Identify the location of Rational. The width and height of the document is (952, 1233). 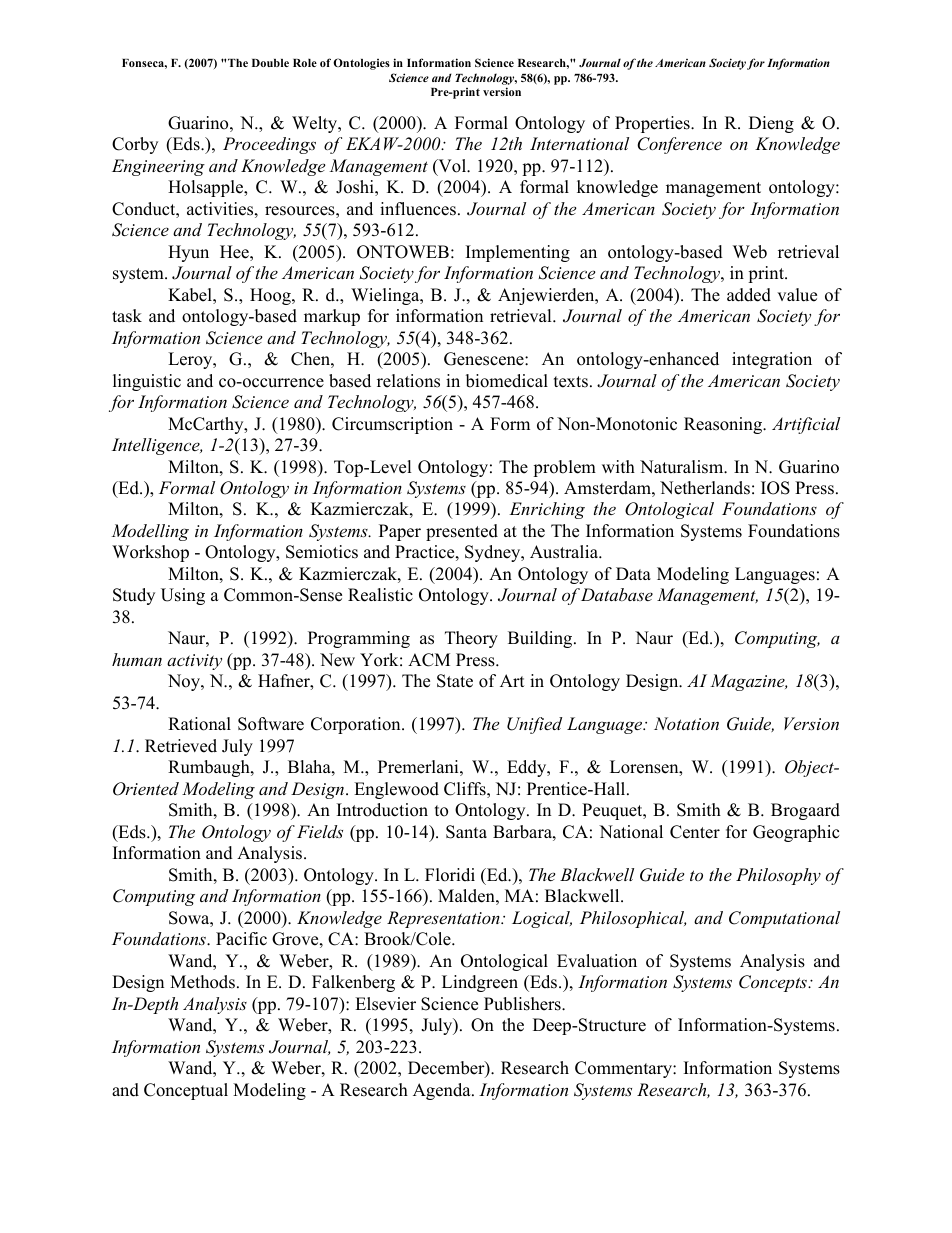
(199, 724).
